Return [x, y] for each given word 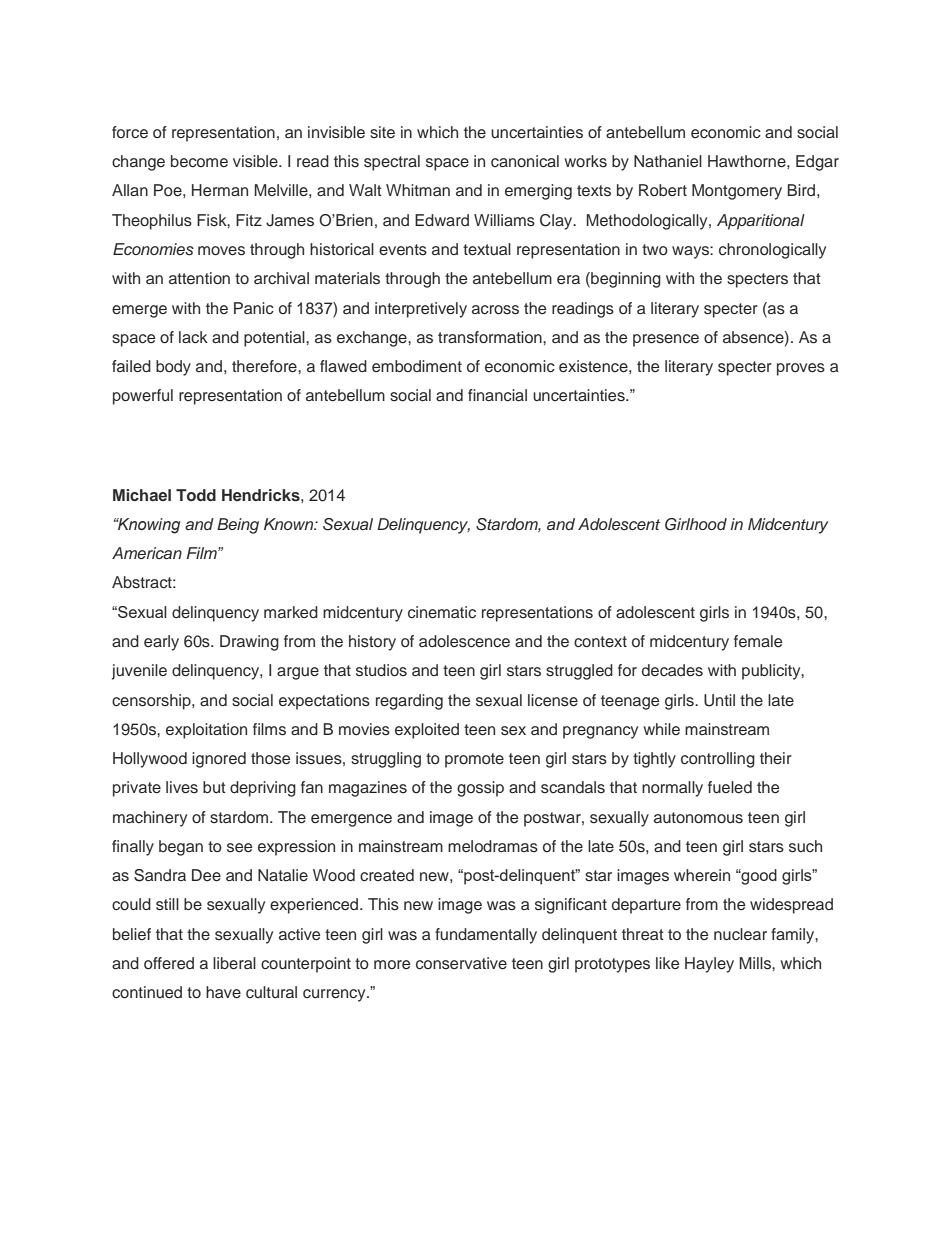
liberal [234, 963]
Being [238, 526]
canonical [525, 161]
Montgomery [737, 192]
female [758, 641]
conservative [461, 963]
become [199, 161]
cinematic [442, 612]
